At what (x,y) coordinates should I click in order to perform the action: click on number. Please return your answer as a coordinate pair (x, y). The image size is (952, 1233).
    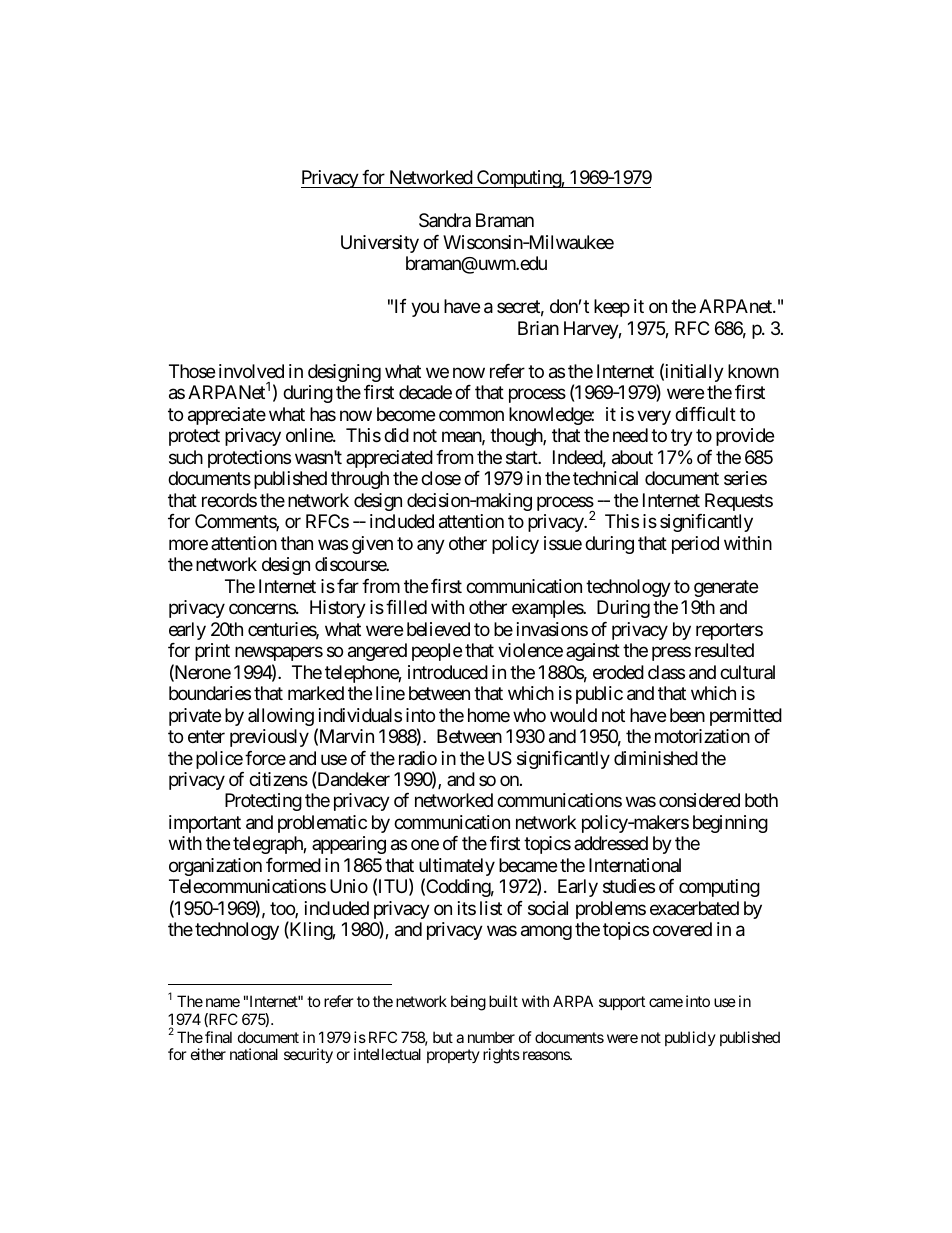
    Looking at the image, I should click on (491, 1037).
